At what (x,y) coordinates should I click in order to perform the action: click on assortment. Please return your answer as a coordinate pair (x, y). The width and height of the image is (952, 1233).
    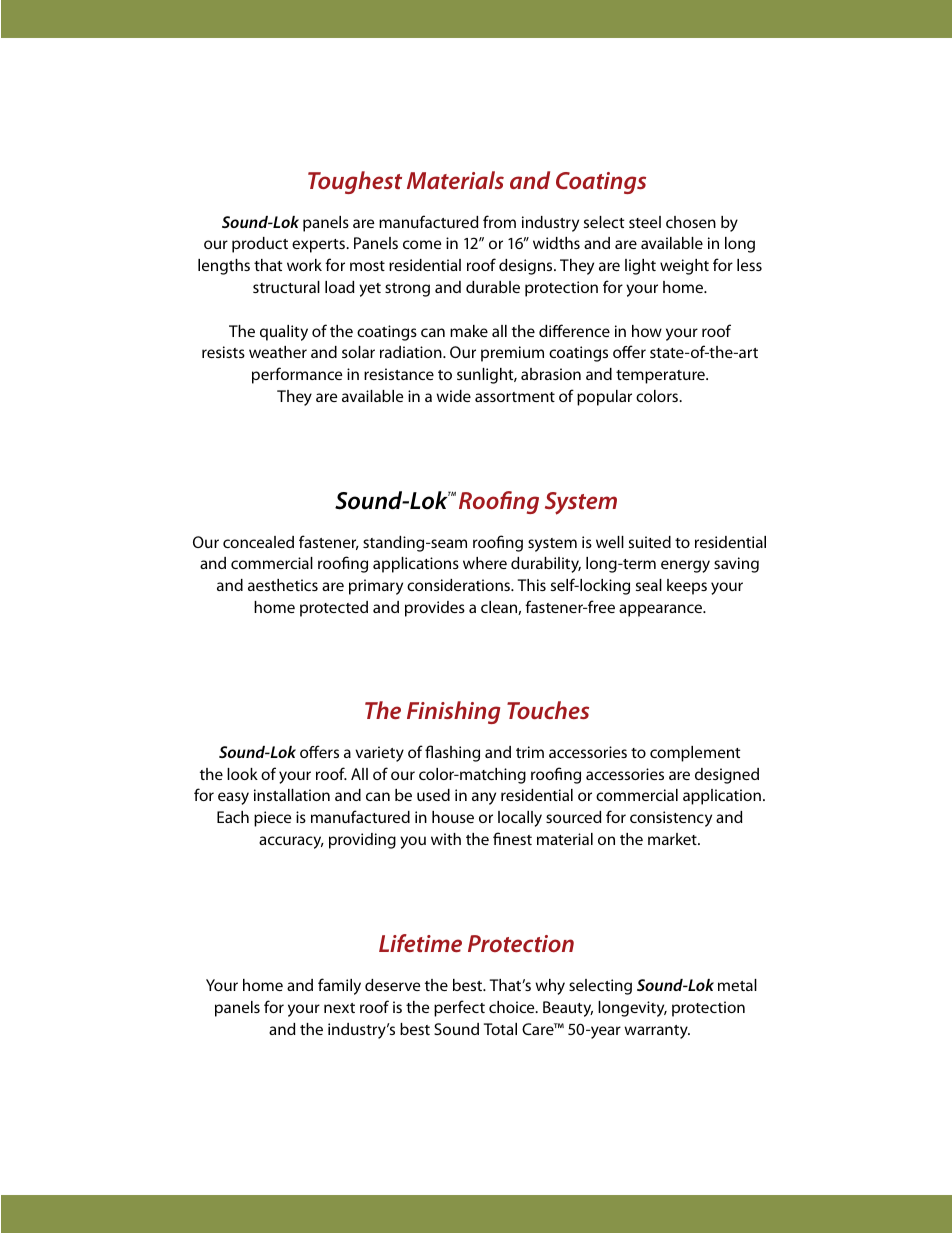
    Looking at the image, I should click on (515, 397).
